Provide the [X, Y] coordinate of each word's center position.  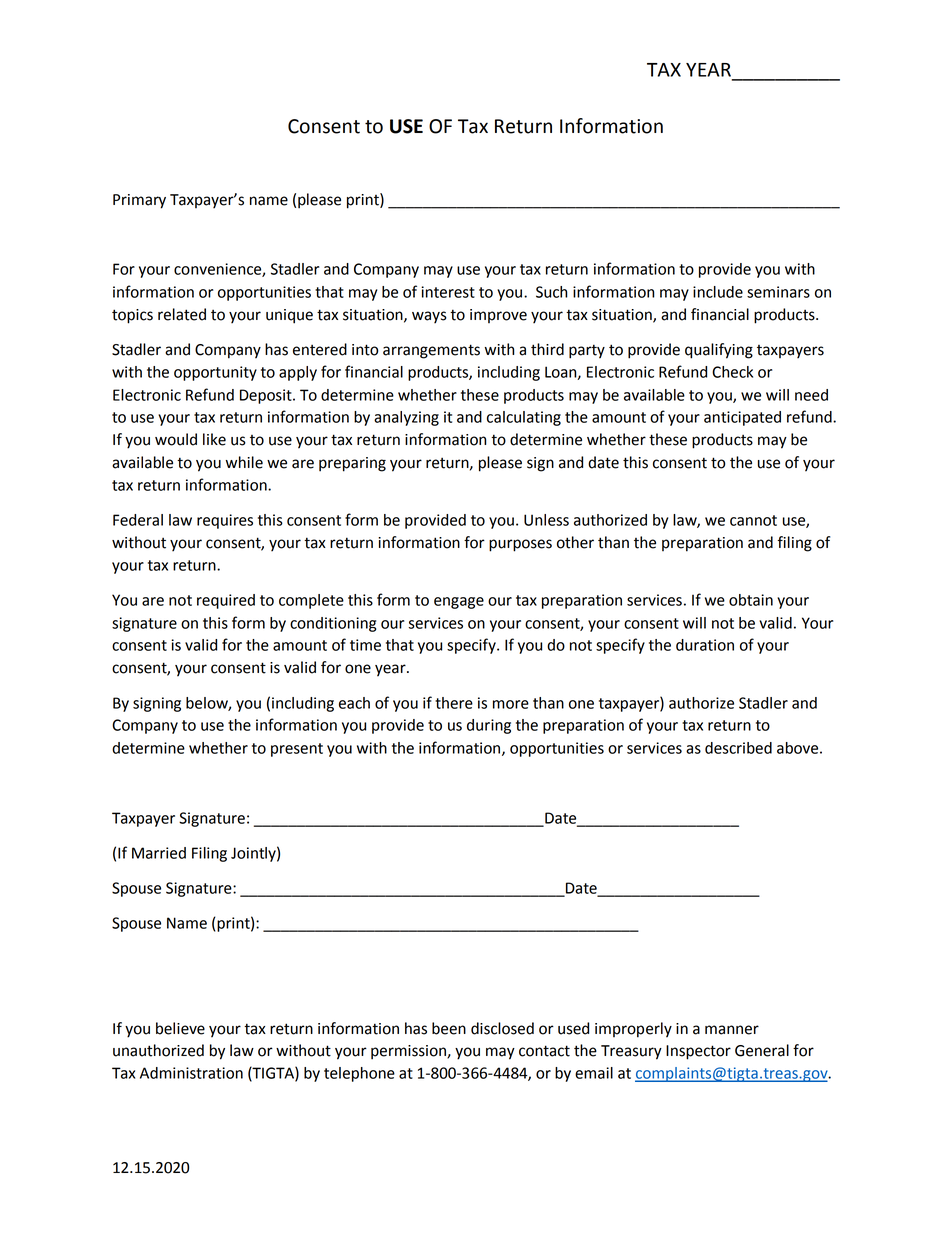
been [449, 1028]
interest [448, 292]
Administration [191, 1073]
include [718, 292]
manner [732, 1030]
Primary [139, 201]
